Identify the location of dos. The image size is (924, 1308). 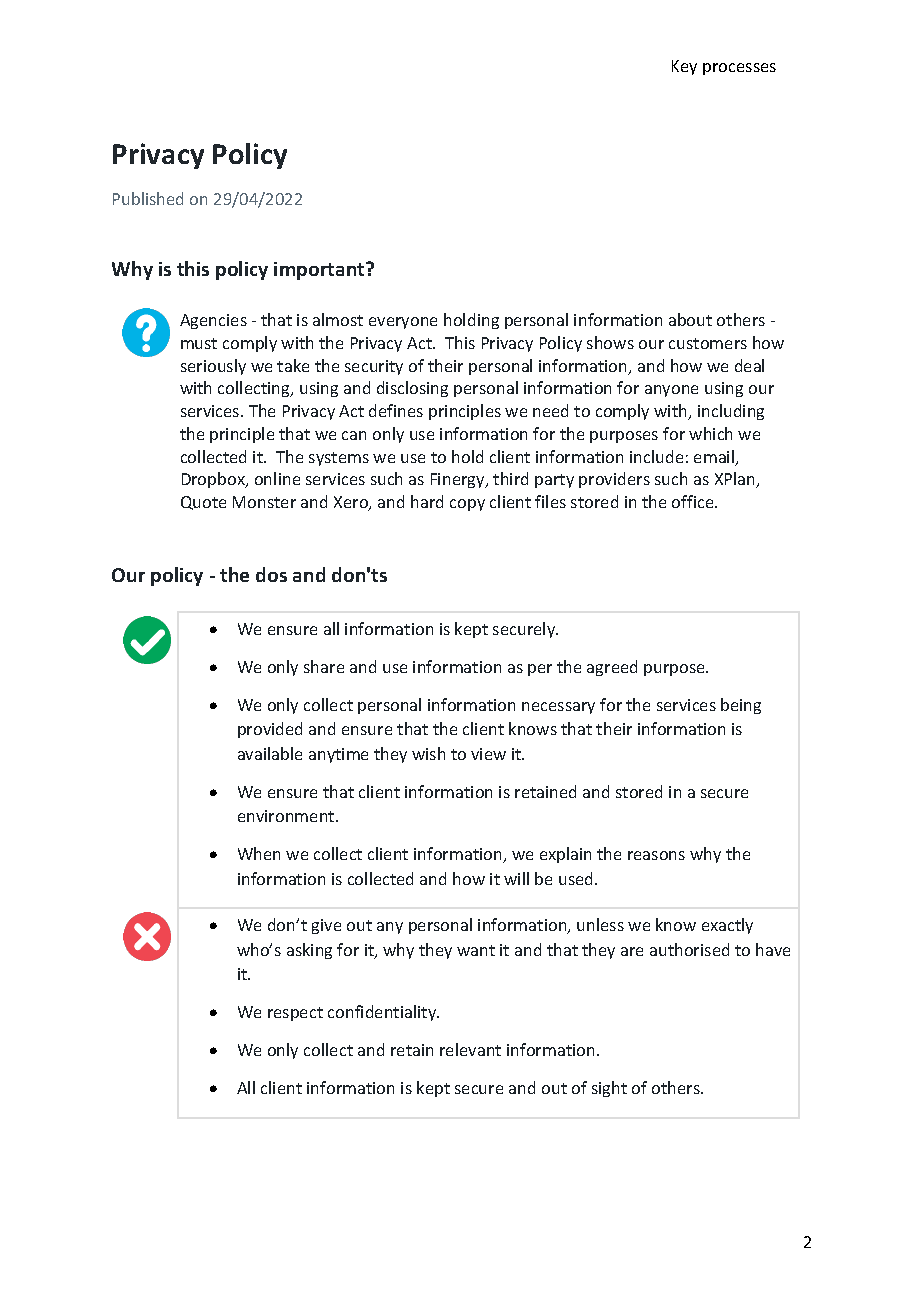
(271, 574).
